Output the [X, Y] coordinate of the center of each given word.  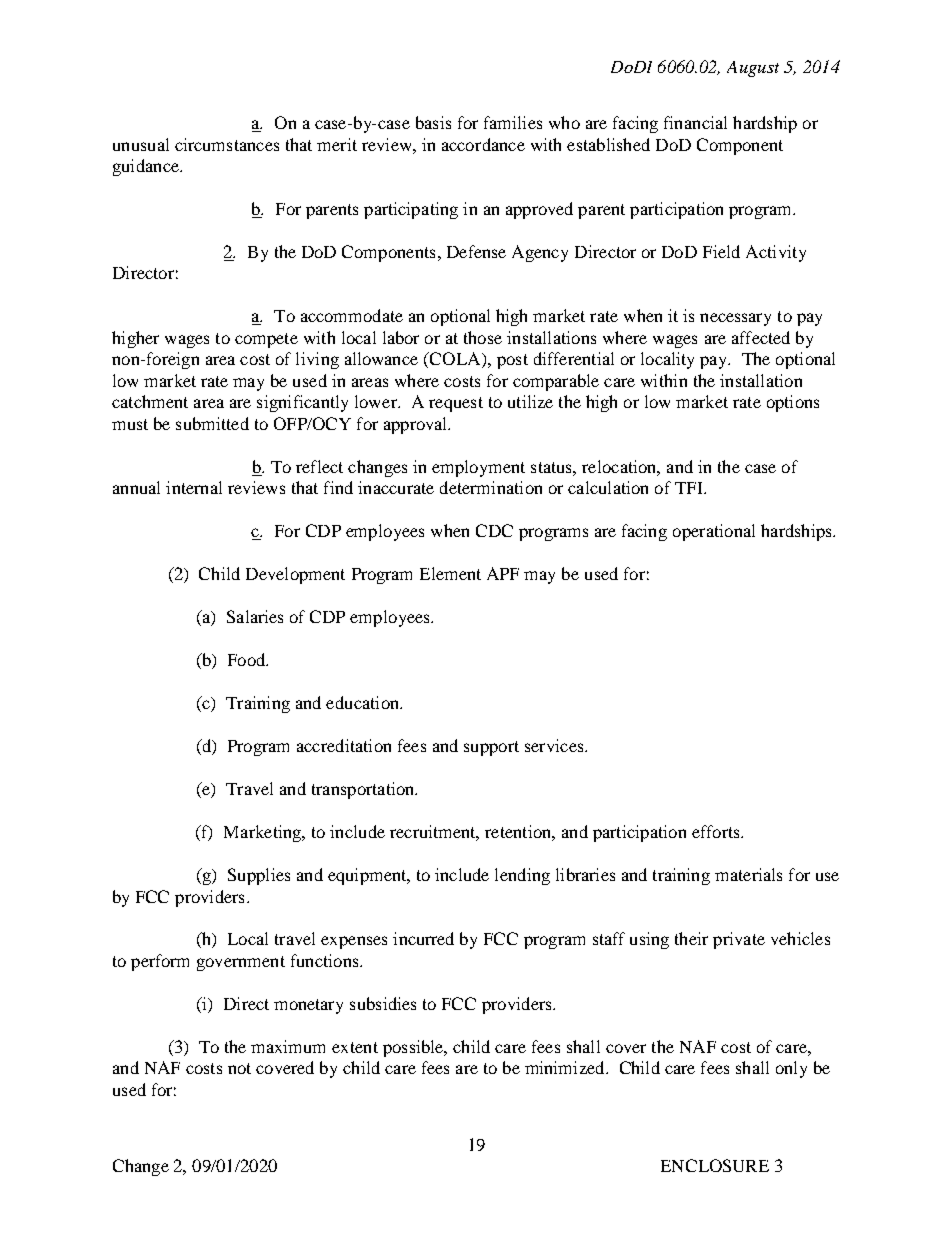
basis [433, 122]
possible [414, 1048]
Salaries [255, 616]
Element [450, 573]
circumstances [227, 144]
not [239, 1068]
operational [714, 532]
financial [695, 122]
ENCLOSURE [715, 1165]
